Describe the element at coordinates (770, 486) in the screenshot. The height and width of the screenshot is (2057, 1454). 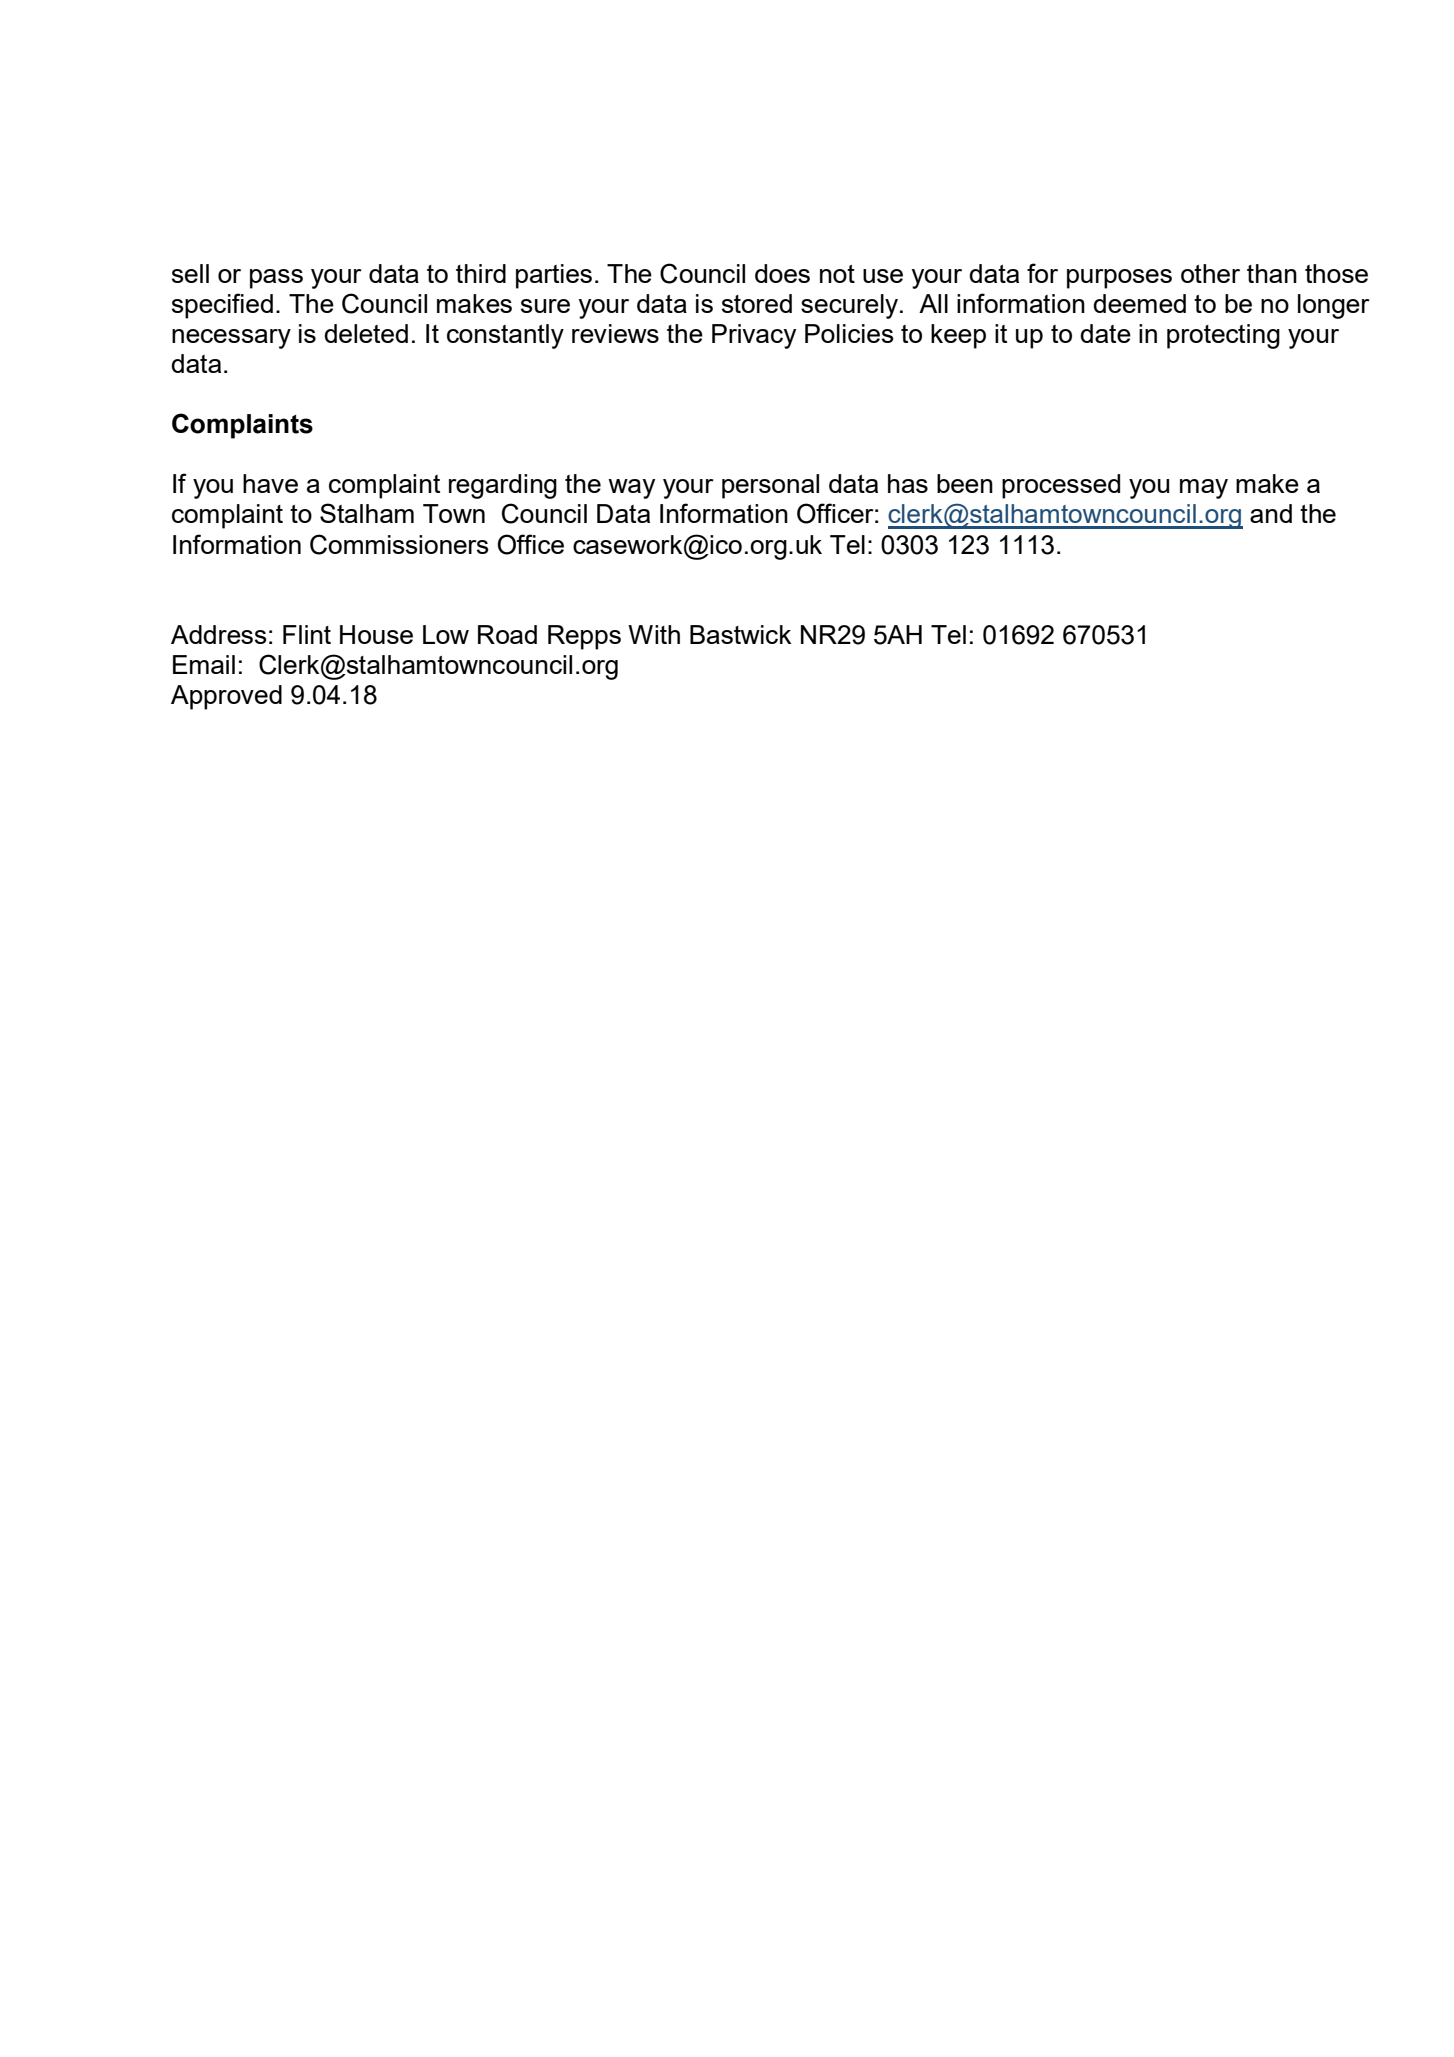
I see `personal` at that location.
